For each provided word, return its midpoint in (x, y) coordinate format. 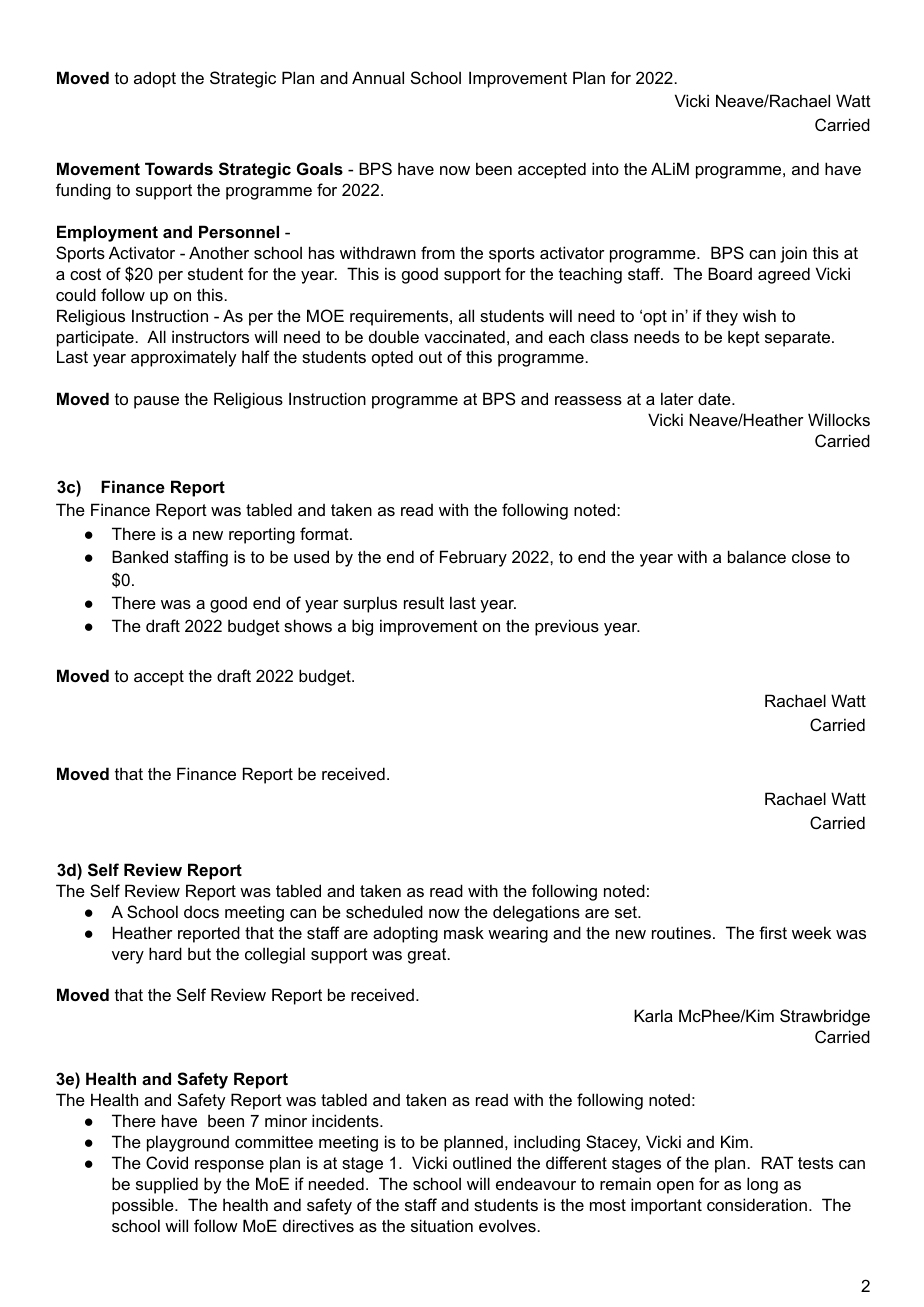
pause (156, 402)
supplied (167, 1185)
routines (681, 932)
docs (201, 912)
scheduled (384, 911)
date (715, 398)
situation (442, 1225)
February (473, 558)
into (605, 168)
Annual (378, 77)
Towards (179, 168)
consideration (757, 1204)
